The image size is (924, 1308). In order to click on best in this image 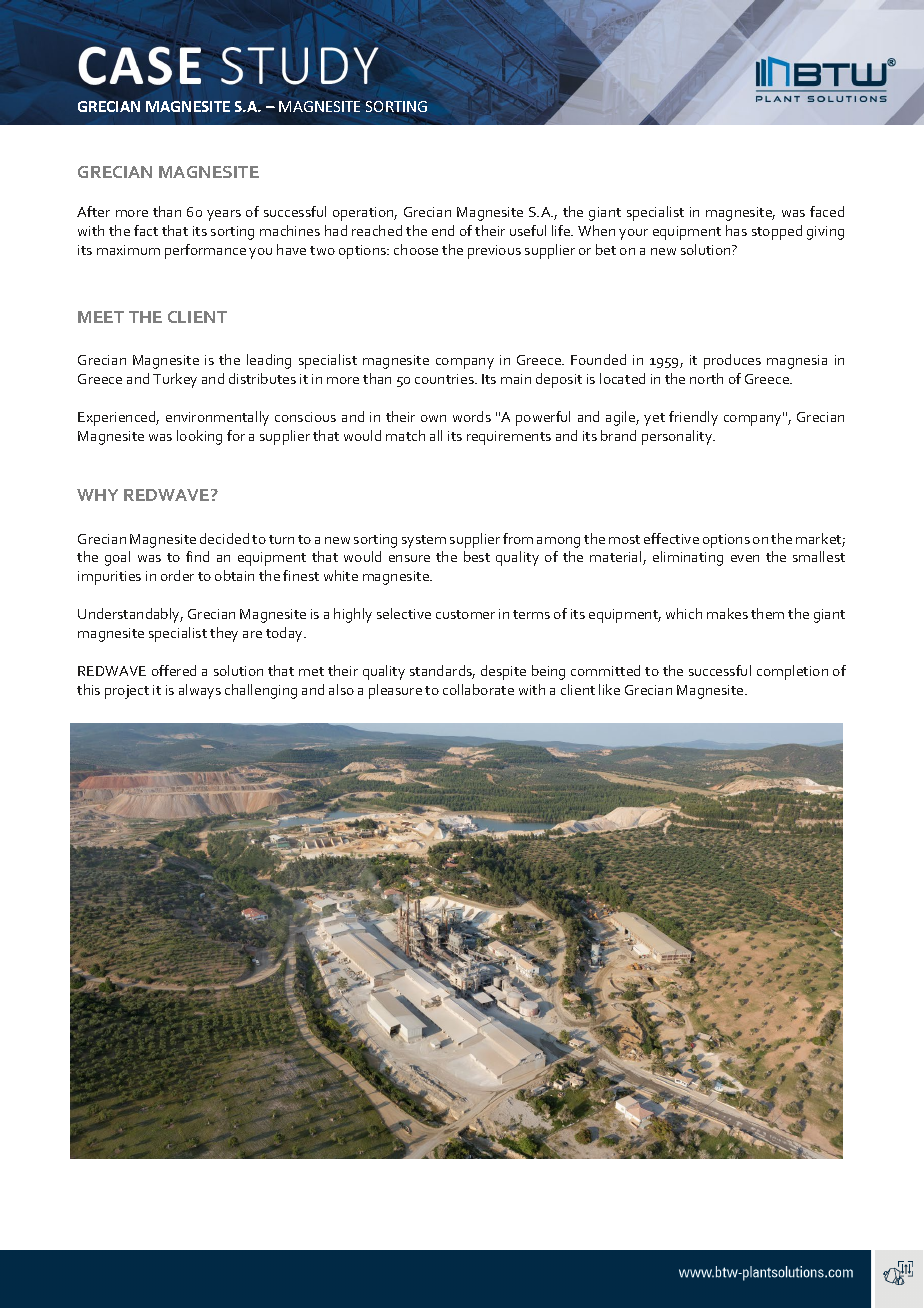, I will do `click(477, 556)`.
